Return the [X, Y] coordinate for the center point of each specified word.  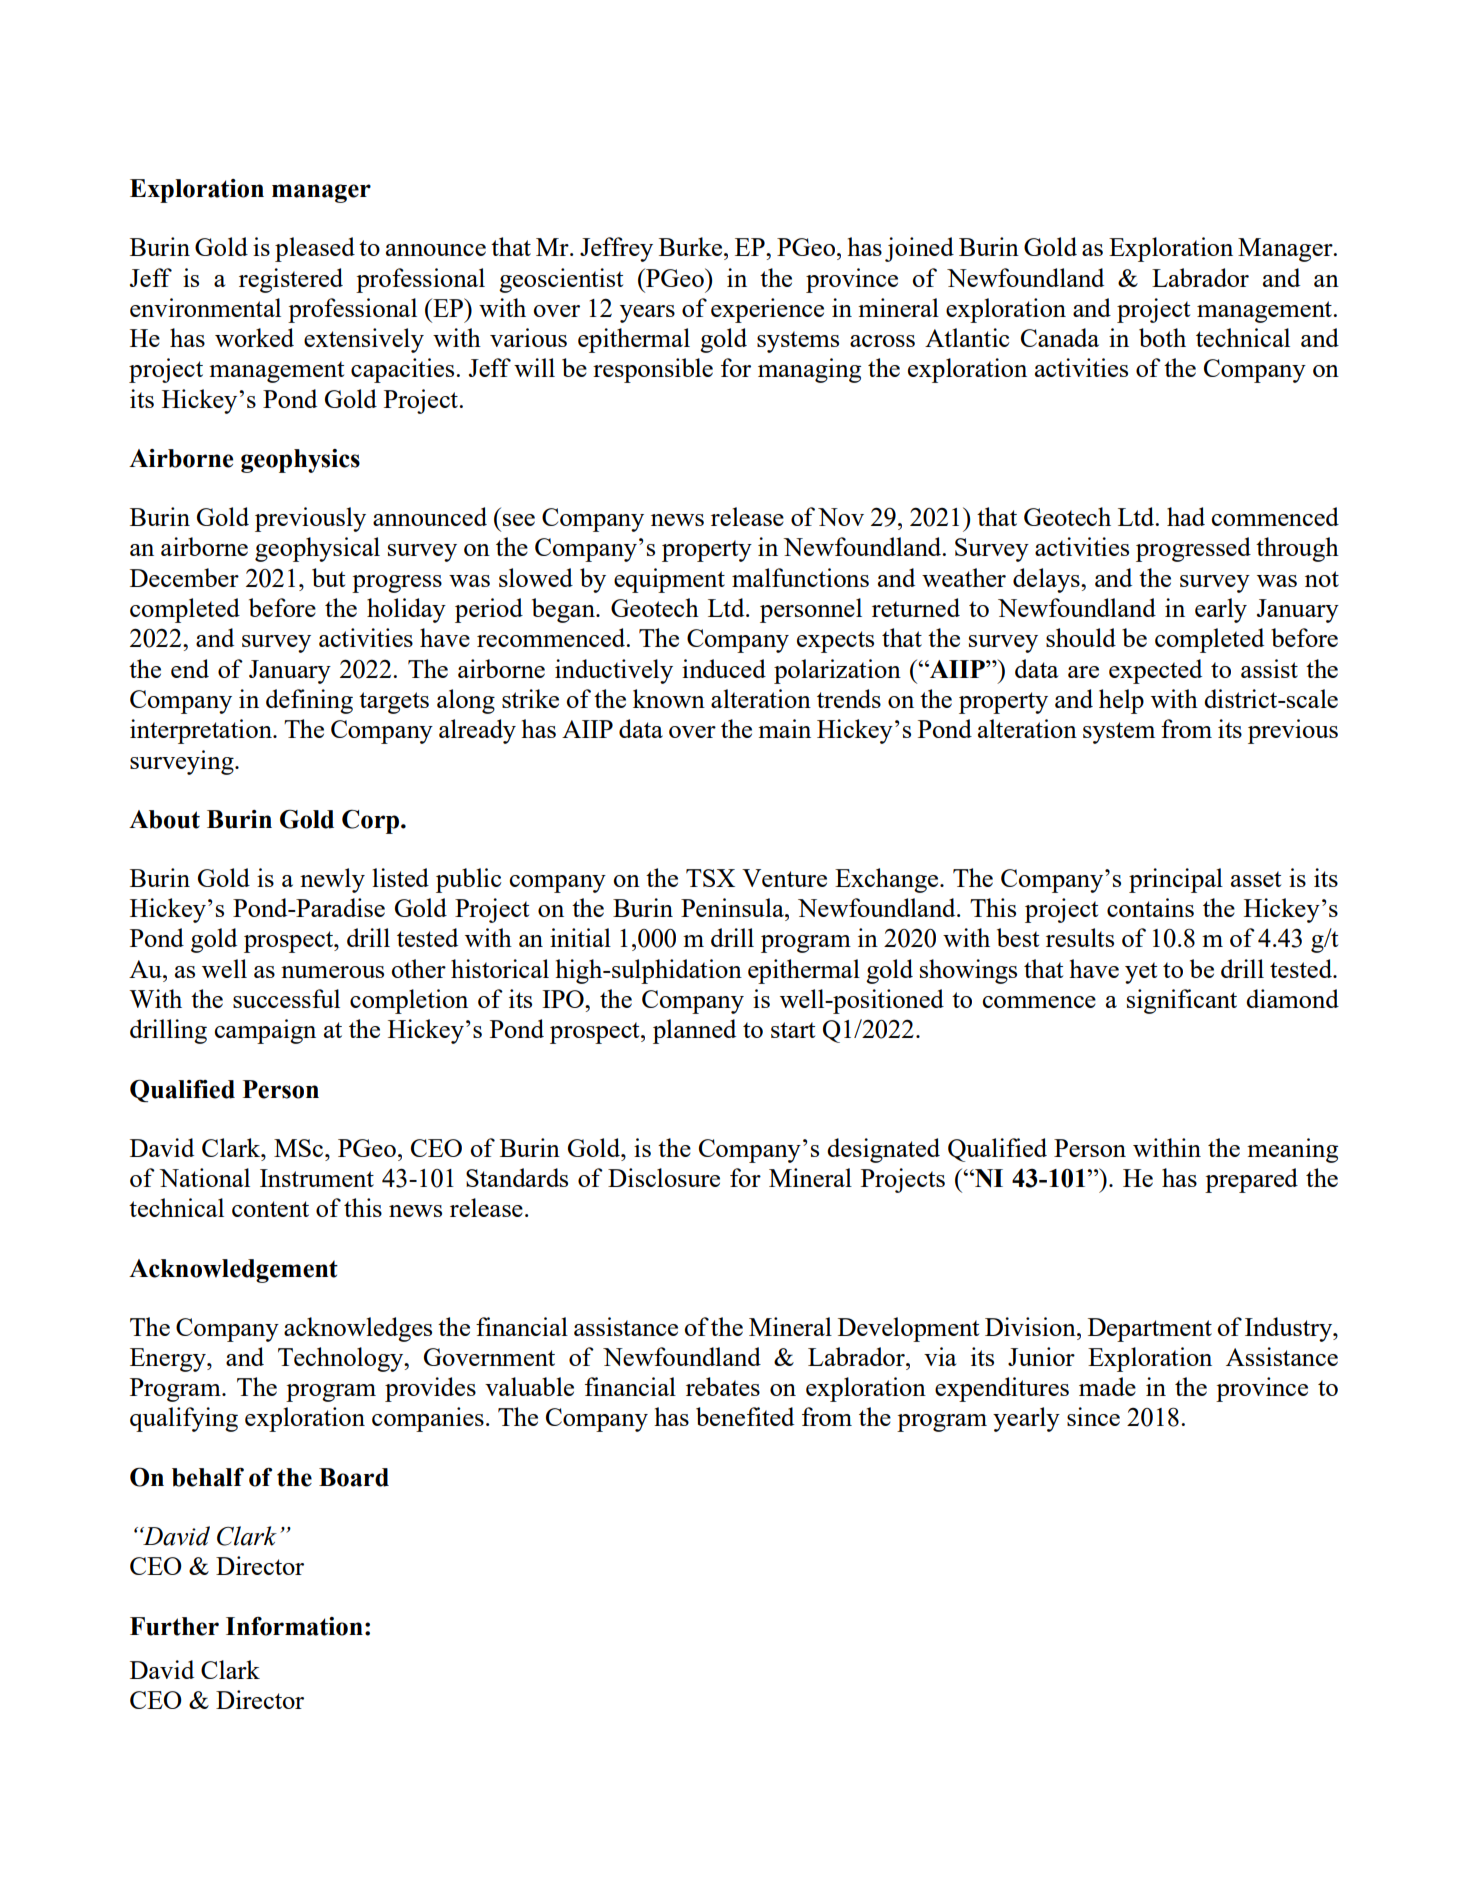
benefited [745, 1416]
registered [291, 280]
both [1162, 337]
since [1093, 1416]
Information [294, 1626]
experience [767, 310]
